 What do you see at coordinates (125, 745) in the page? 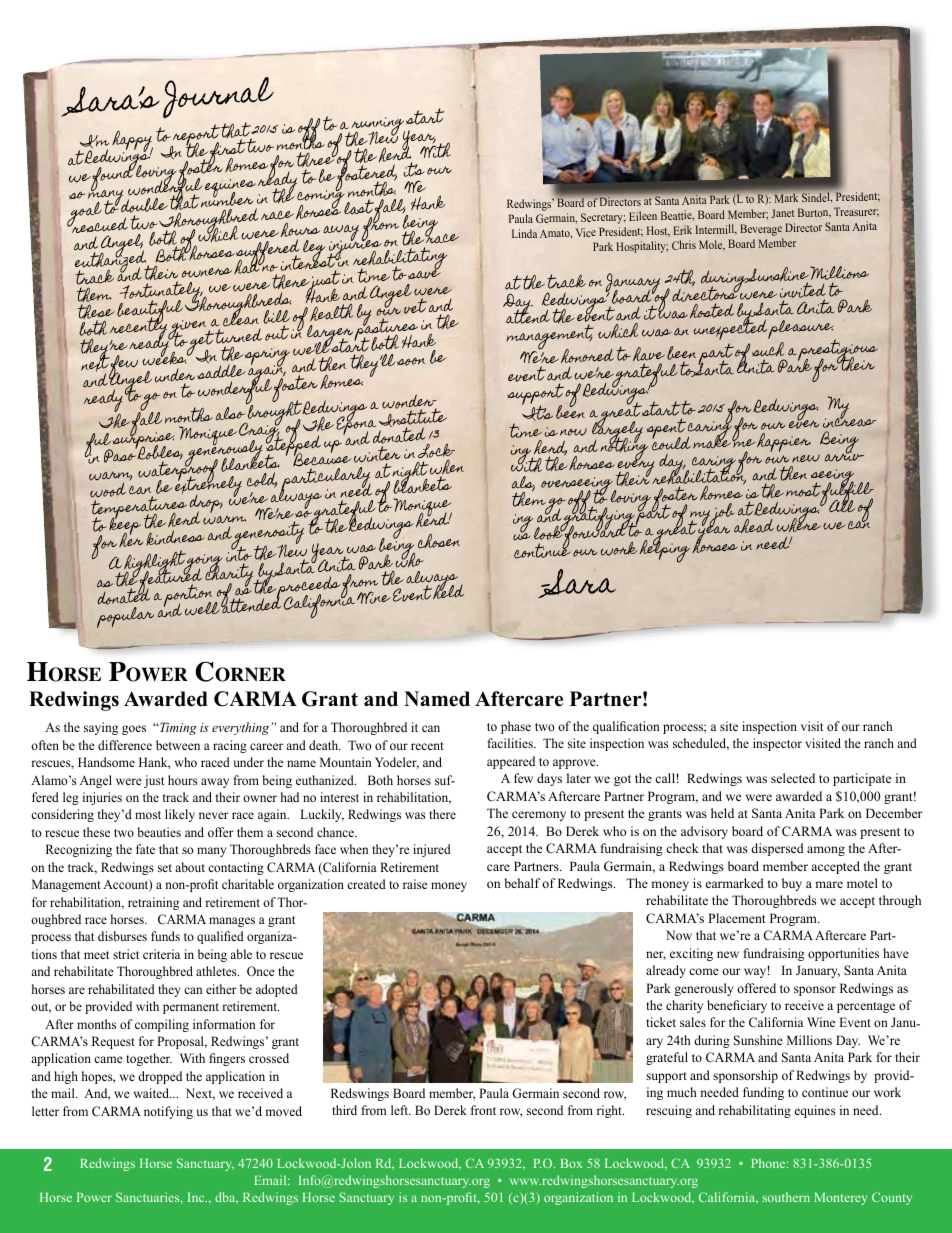
I see `difference` at bounding box center [125, 745].
